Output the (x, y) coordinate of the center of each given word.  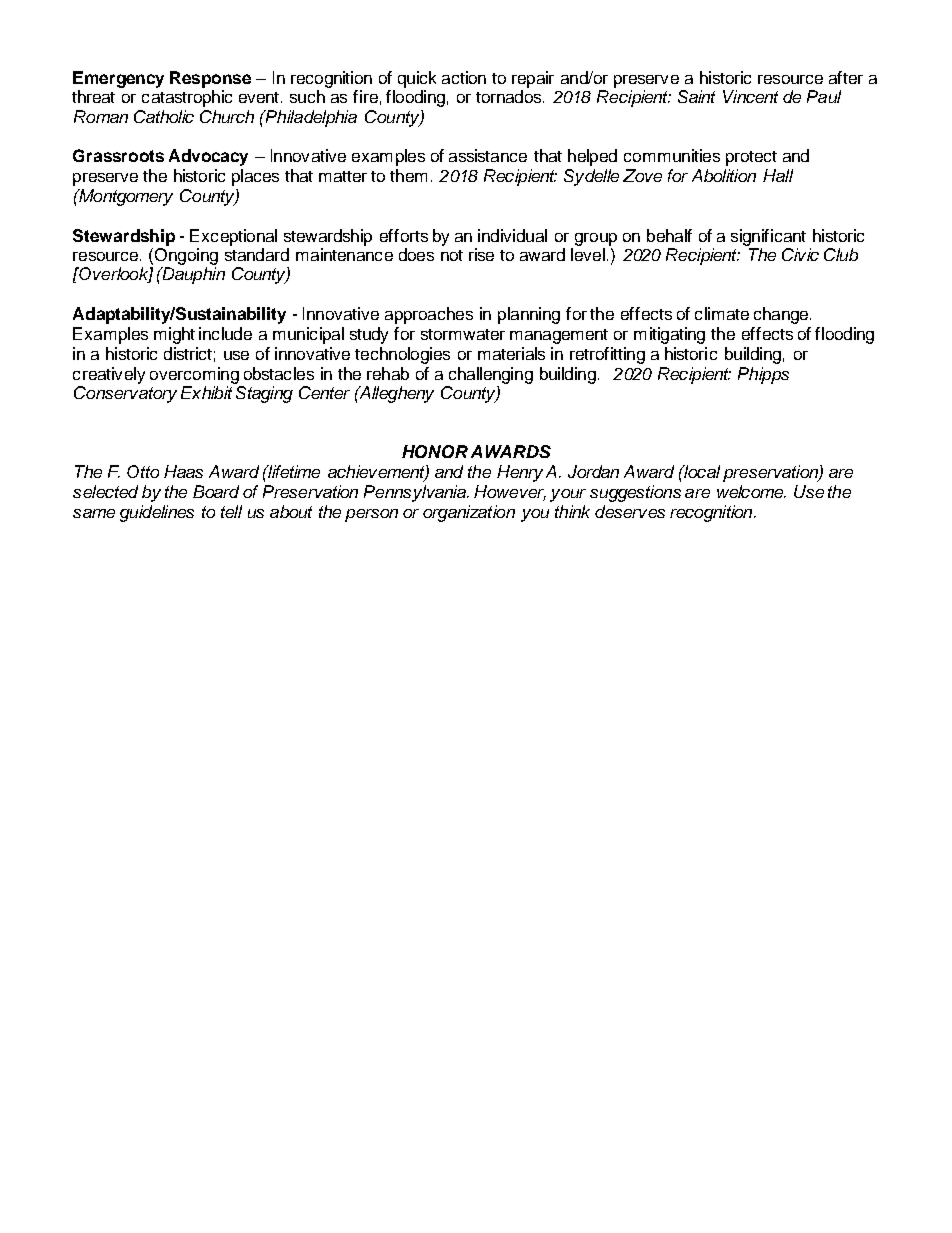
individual (512, 235)
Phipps (763, 375)
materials (511, 353)
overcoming (194, 375)
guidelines (157, 513)
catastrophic (187, 98)
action (464, 77)
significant (768, 237)
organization (469, 513)
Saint (696, 96)
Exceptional (233, 237)
